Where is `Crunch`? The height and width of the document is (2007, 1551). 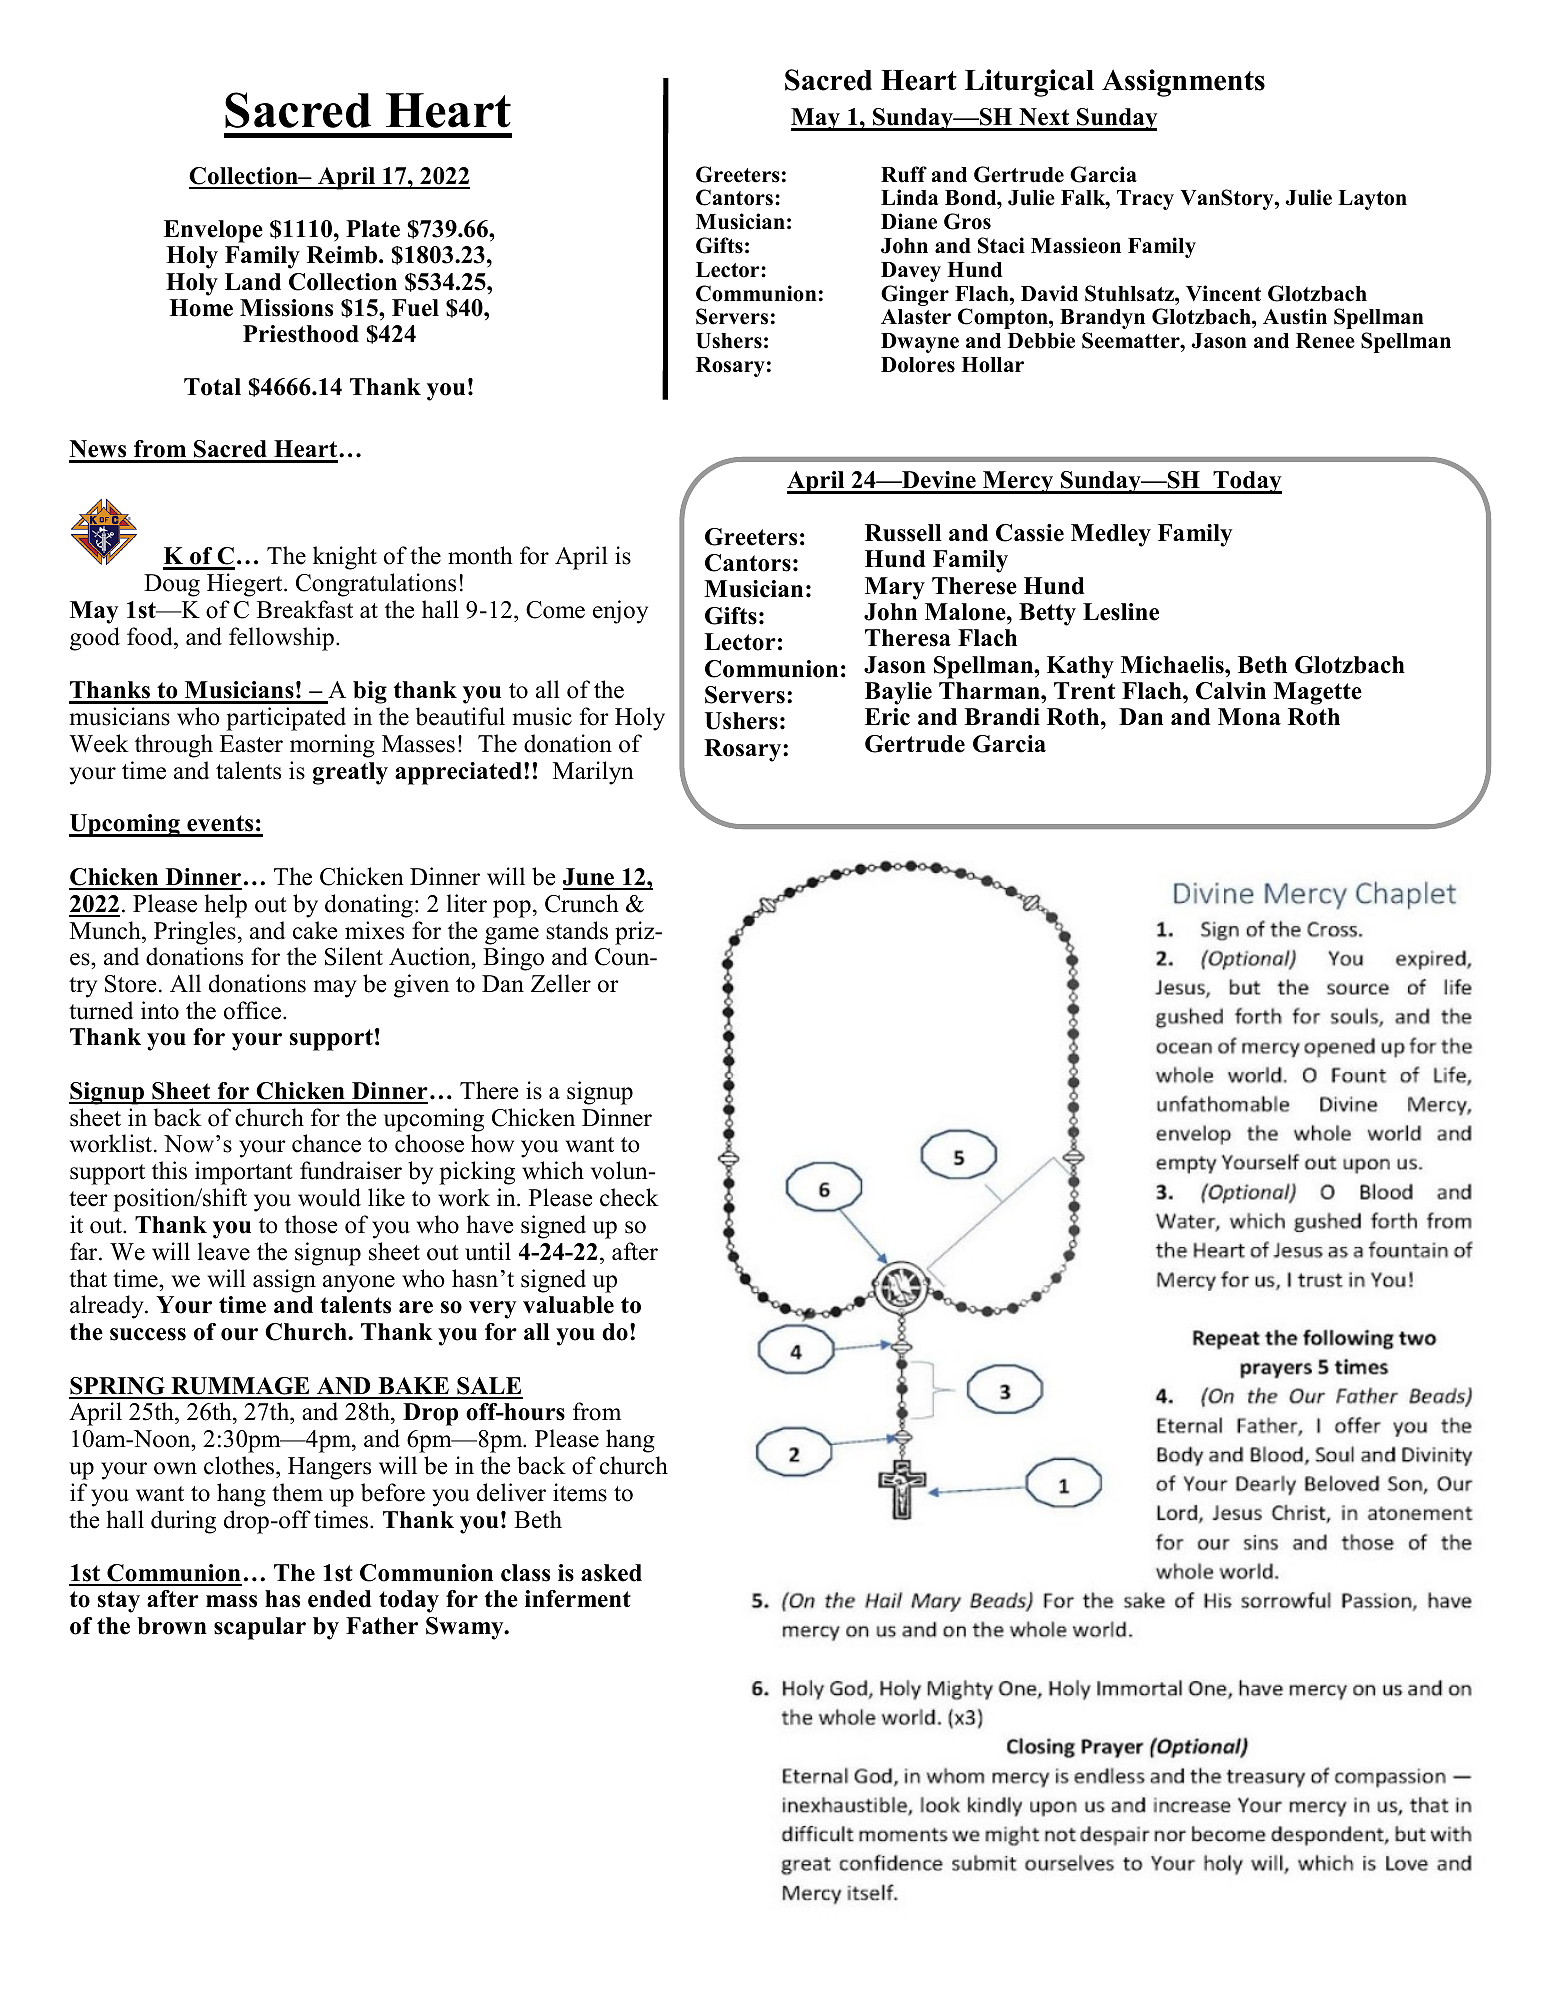
Crunch is located at coordinates (582, 903).
